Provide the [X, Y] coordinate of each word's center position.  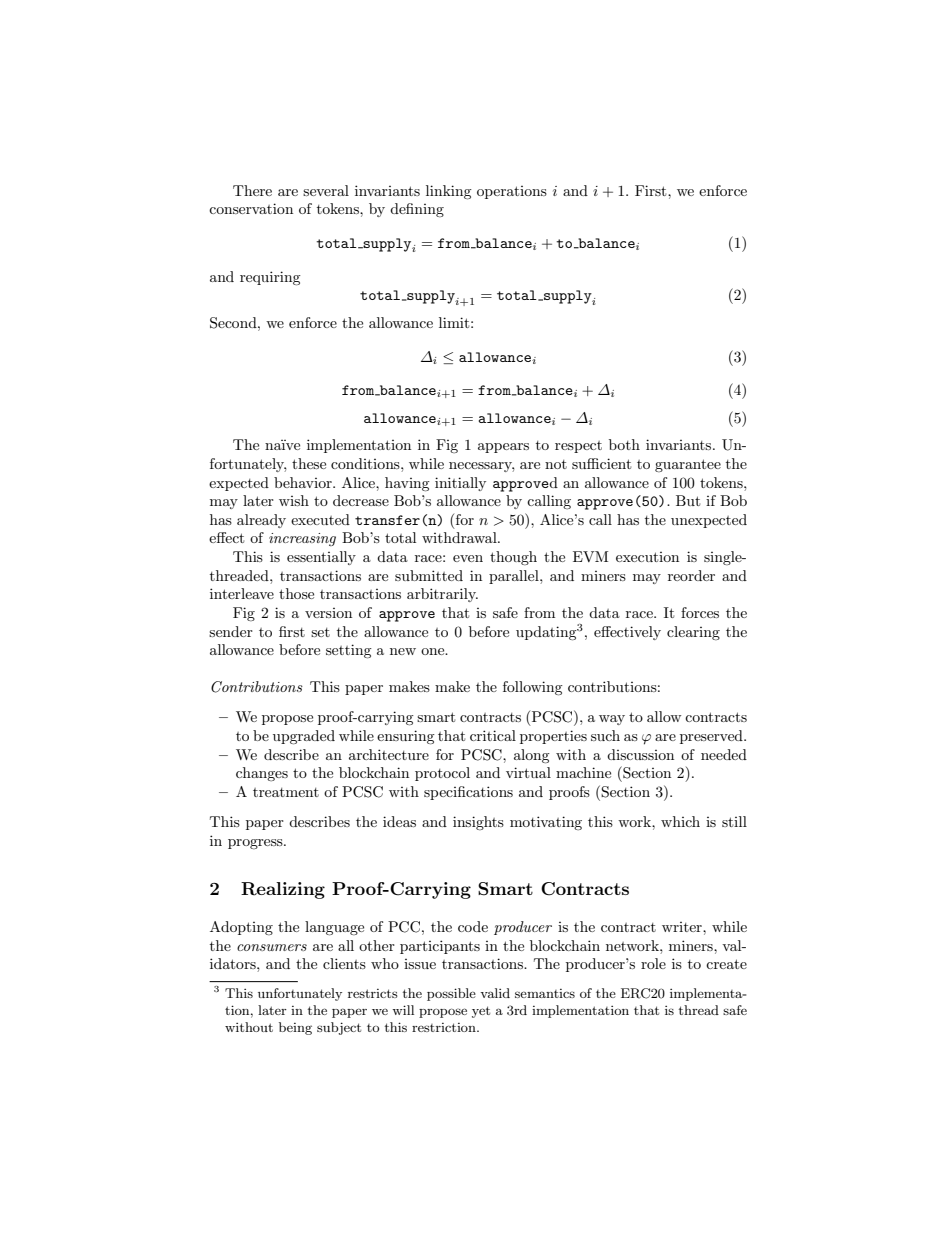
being [295, 1028]
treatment [286, 792]
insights [478, 823]
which [680, 821]
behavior [304, 482]
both [624, 444]
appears [503, 448]
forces [700, 612]
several [326, 190]
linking [449, 192]
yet [481, 1012]
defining [417, 210]
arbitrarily [442, 595]
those [296, 593]
